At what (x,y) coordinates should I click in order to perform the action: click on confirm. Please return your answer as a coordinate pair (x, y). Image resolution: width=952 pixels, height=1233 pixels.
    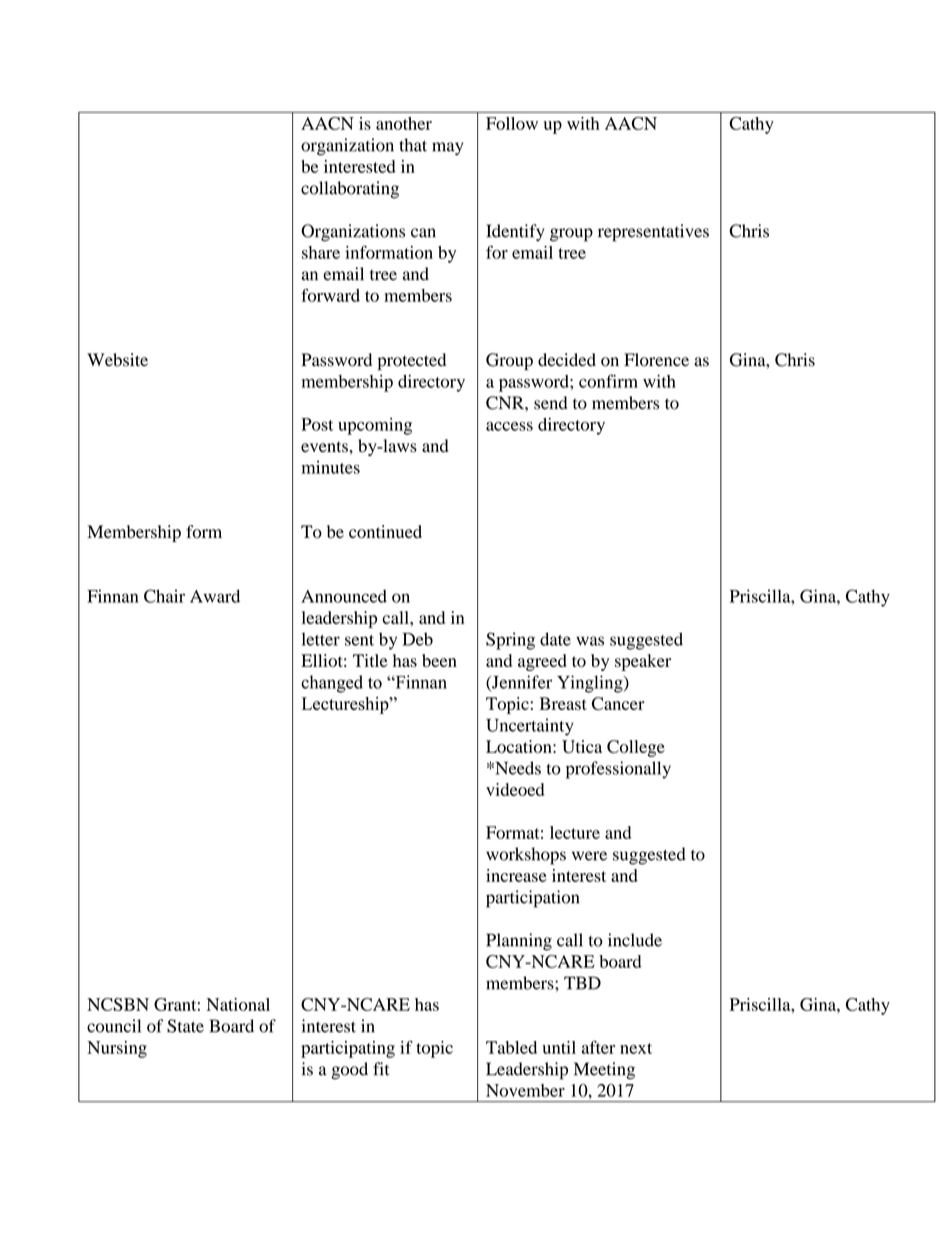
    Looking at the image, I should click on (608, 381).
